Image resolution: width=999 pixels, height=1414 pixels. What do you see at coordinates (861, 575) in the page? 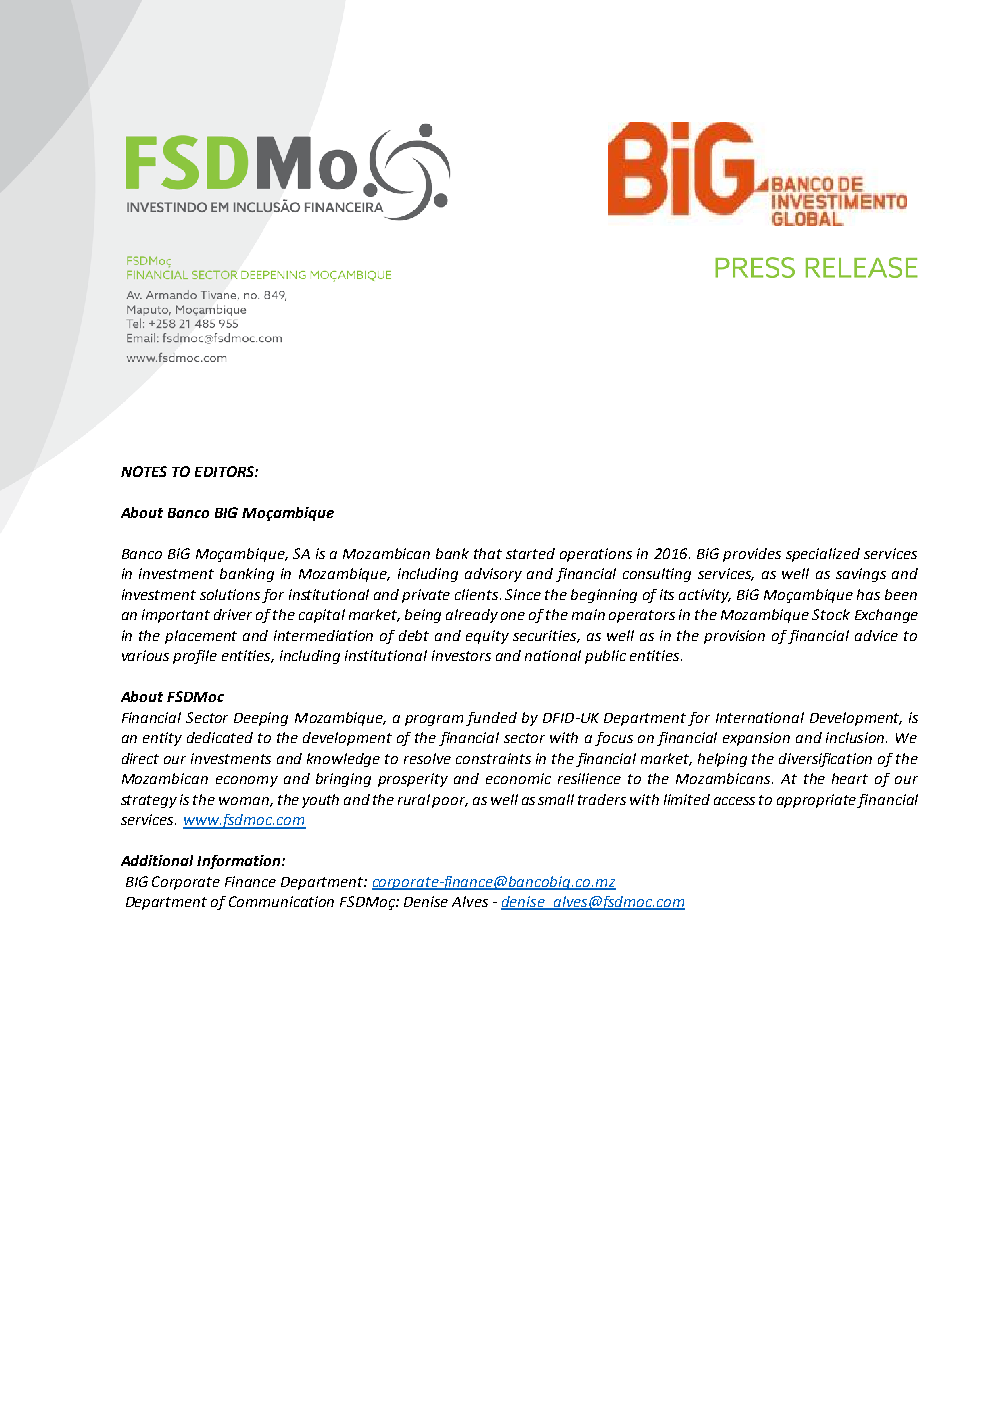
I see `savings` at bounding box center [861, 575].
